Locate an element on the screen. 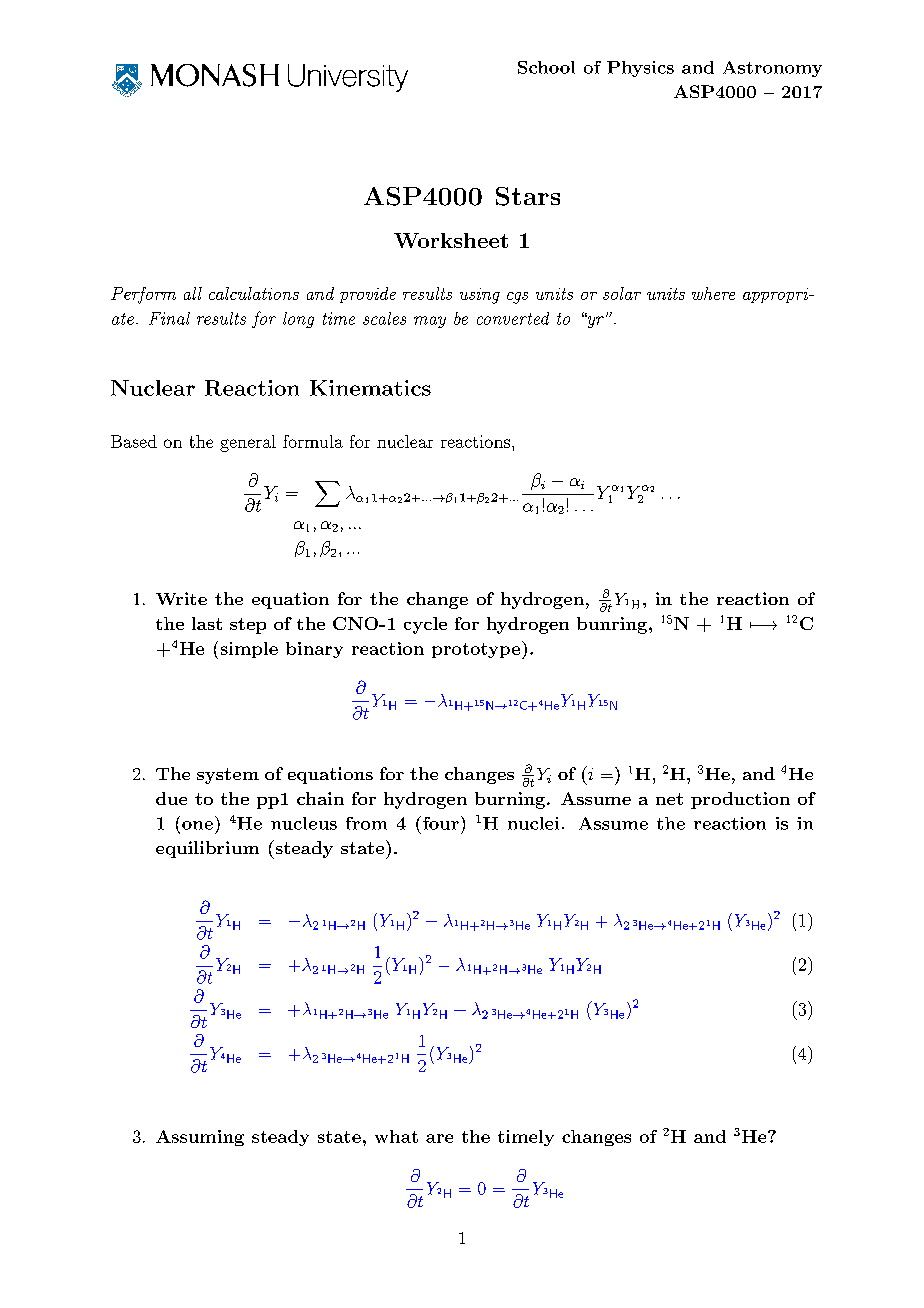 The height and width of the screenshot is (1308, 924). what is located at coordinates (396, 1136).
